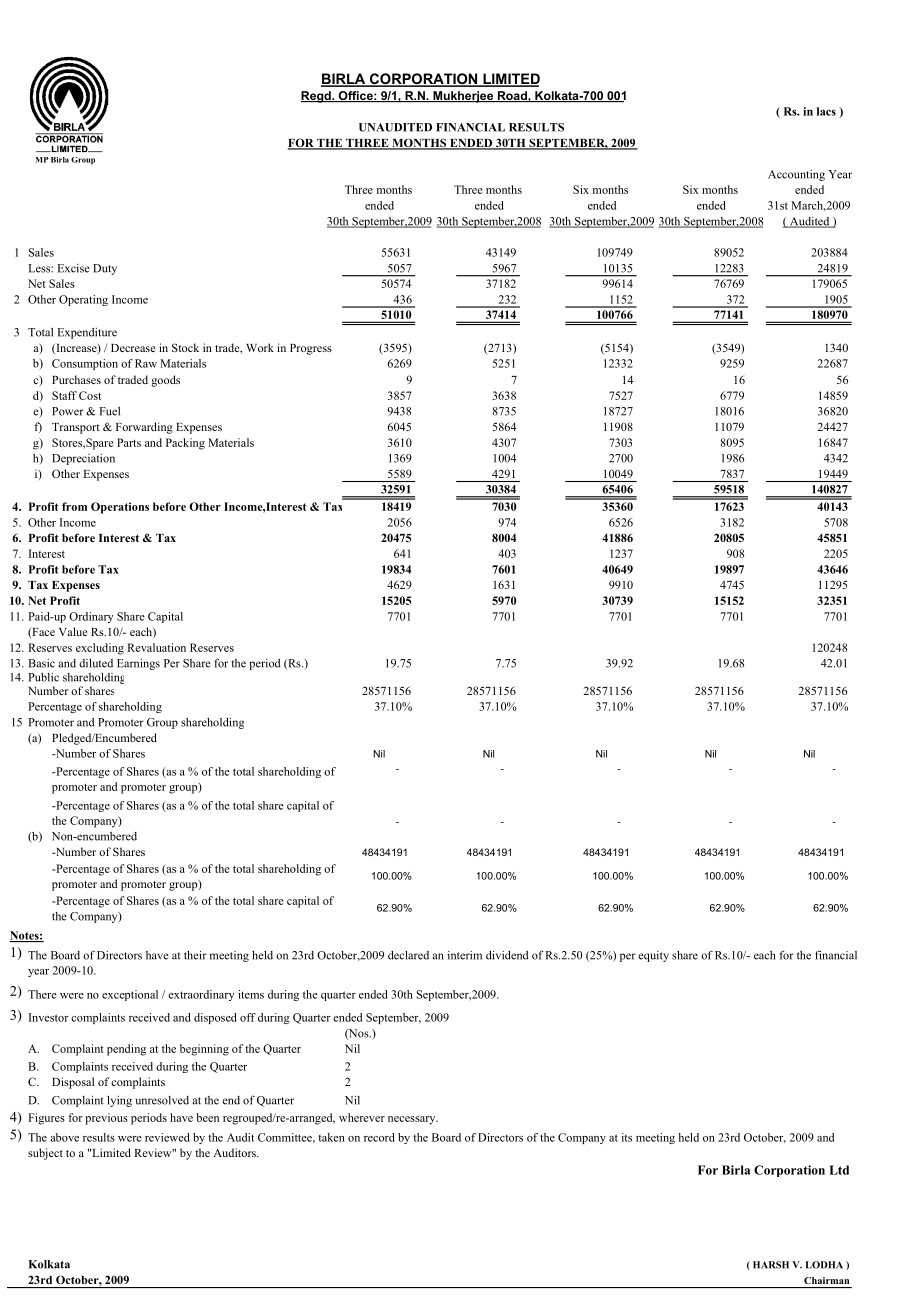 This page has width=924, height=1308. I want to click on Progress, so click(311, 349).
